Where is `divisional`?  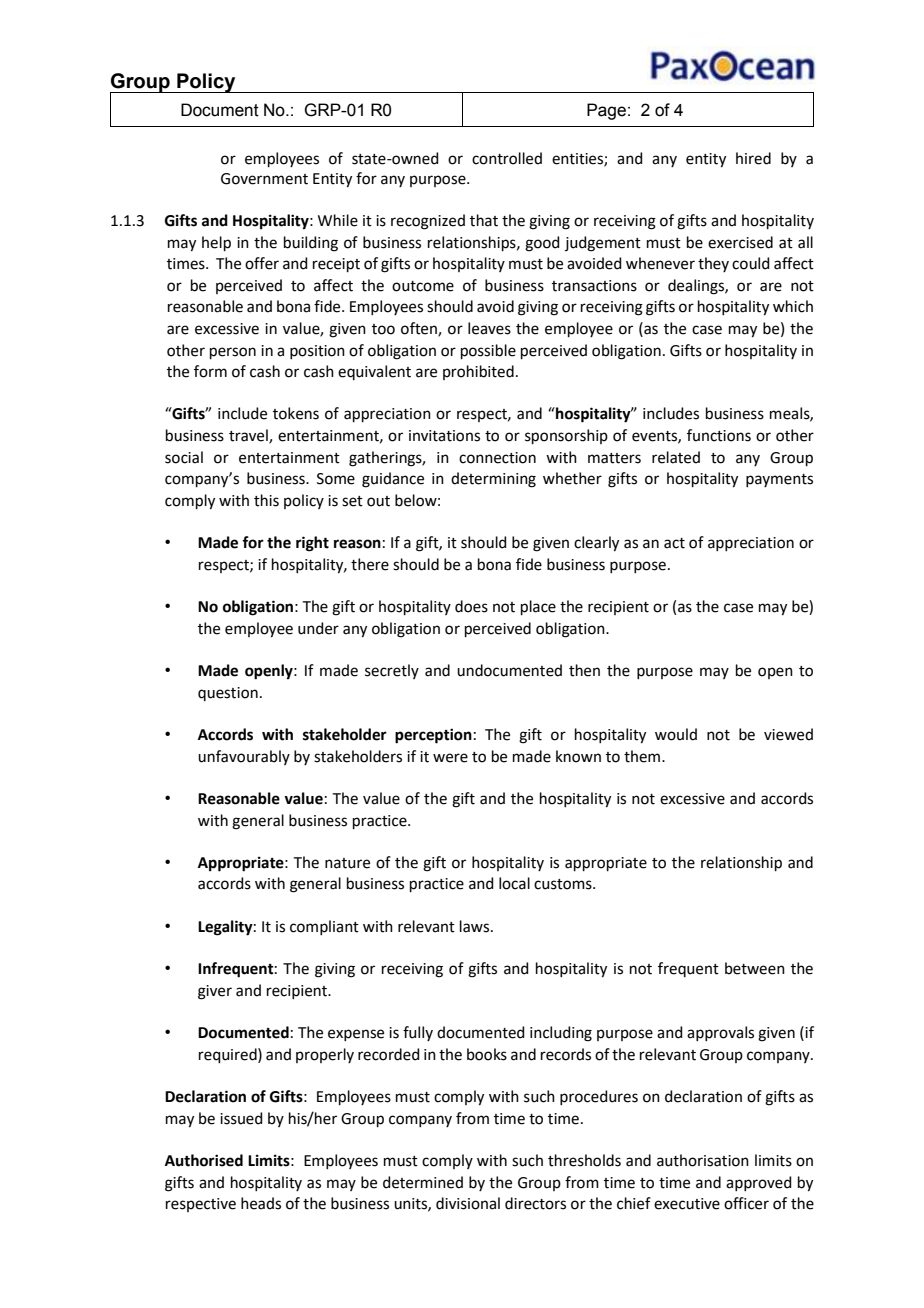
divisional is located at coordinates (468, 1203).
